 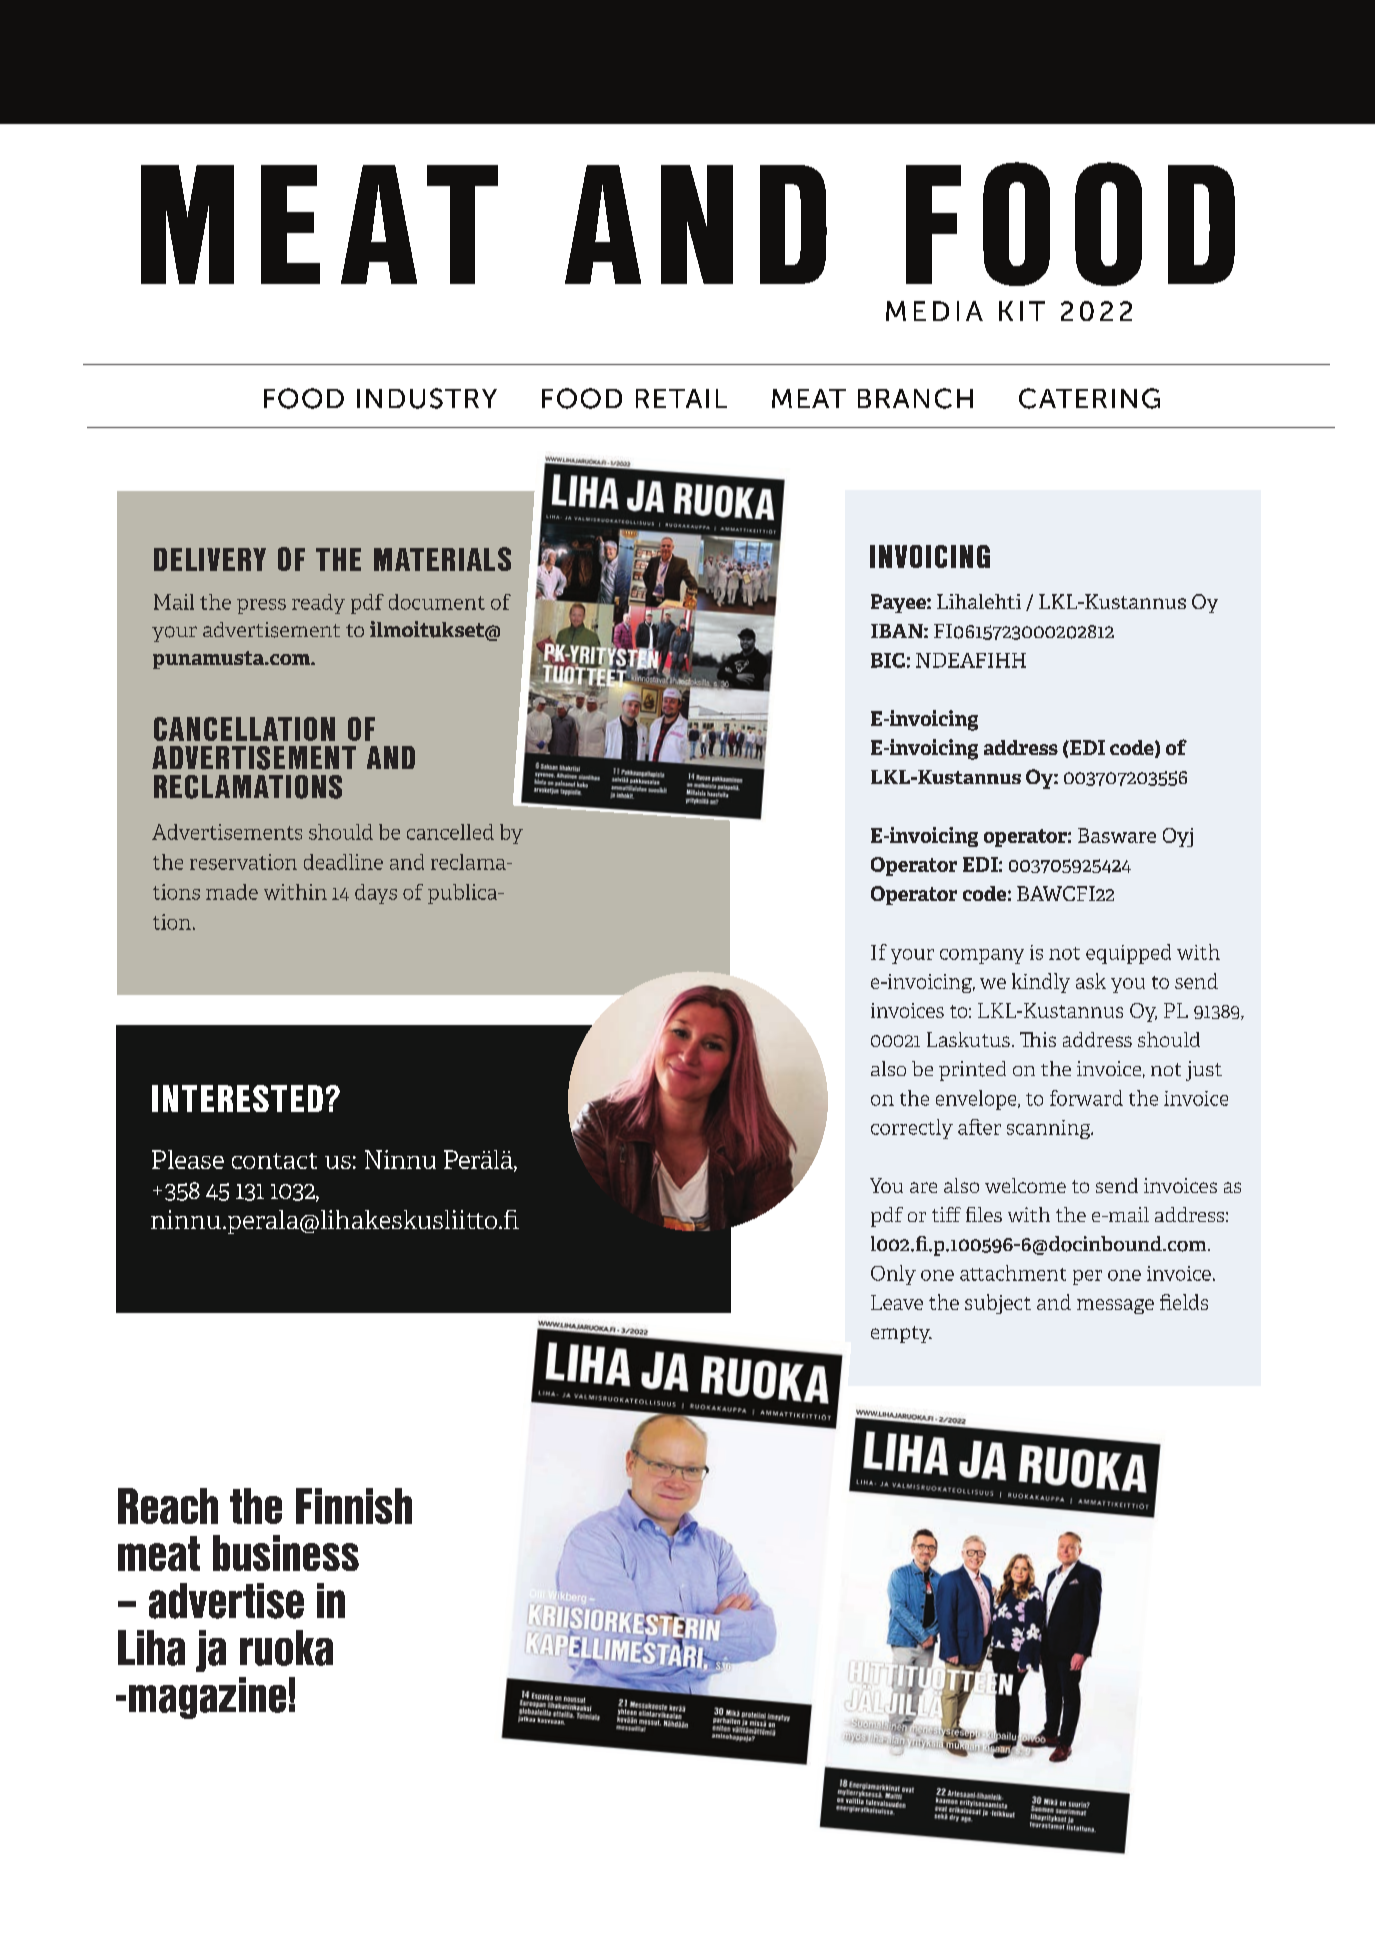 What do you see at coordinates (343, 862) in the screenshot?
I see `deadline` at bounding box center [343, 862].
